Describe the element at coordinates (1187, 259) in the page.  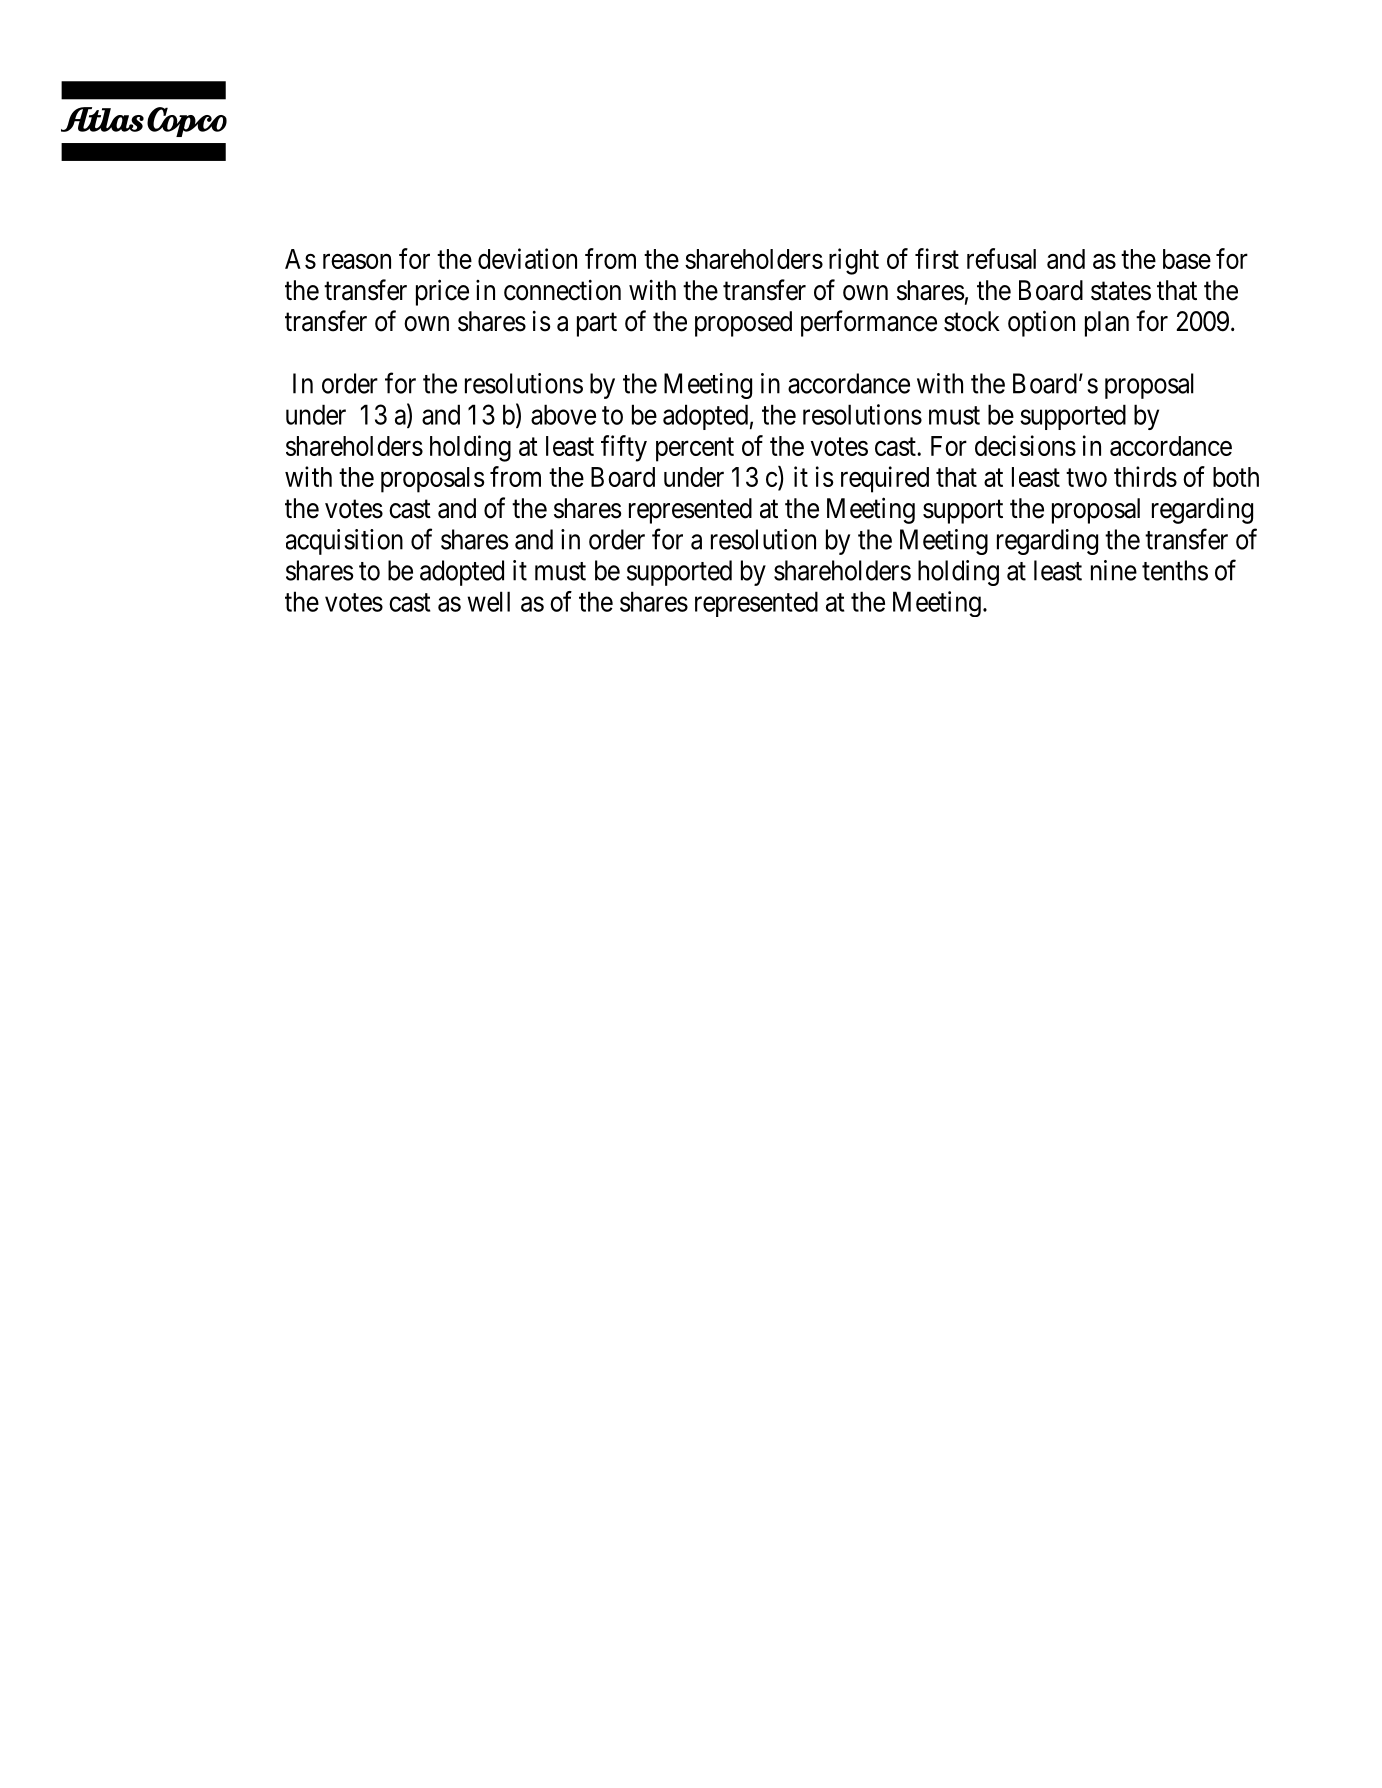
I see `base` at that location.
